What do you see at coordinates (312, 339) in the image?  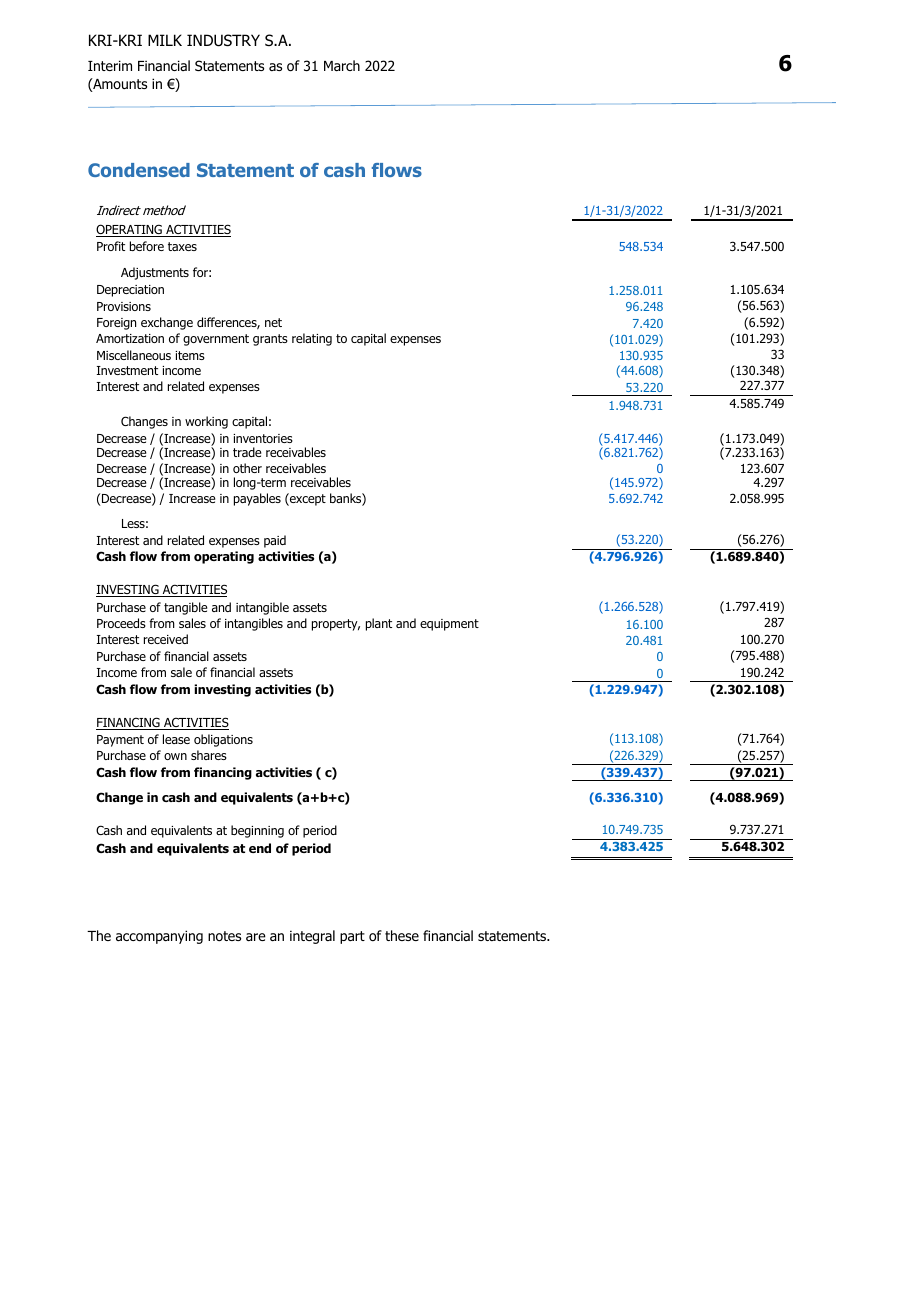 I see `relating` at bounding box center [312, 339].
